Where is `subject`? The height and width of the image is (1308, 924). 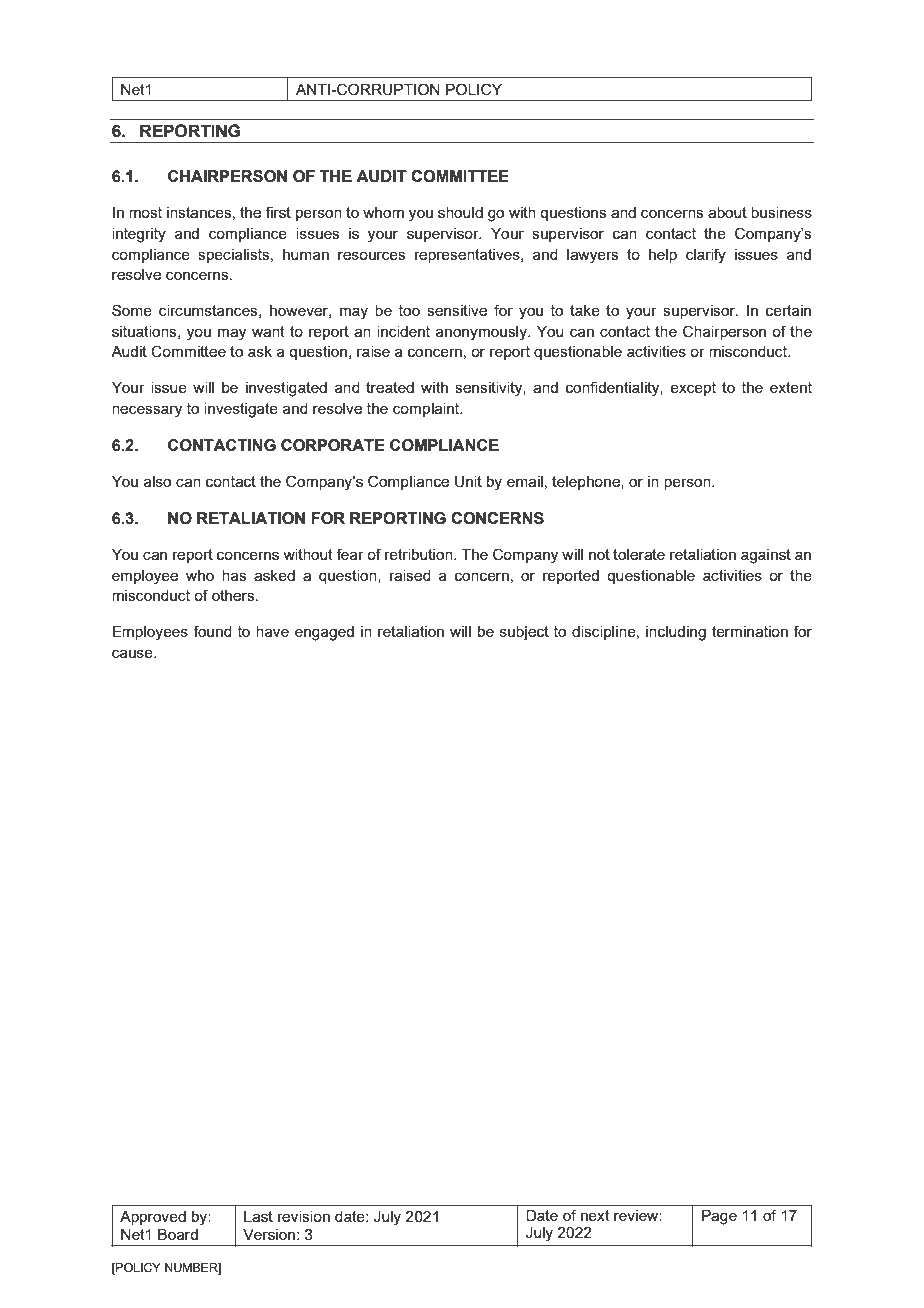 subject is located at coordinates (524, 633).
